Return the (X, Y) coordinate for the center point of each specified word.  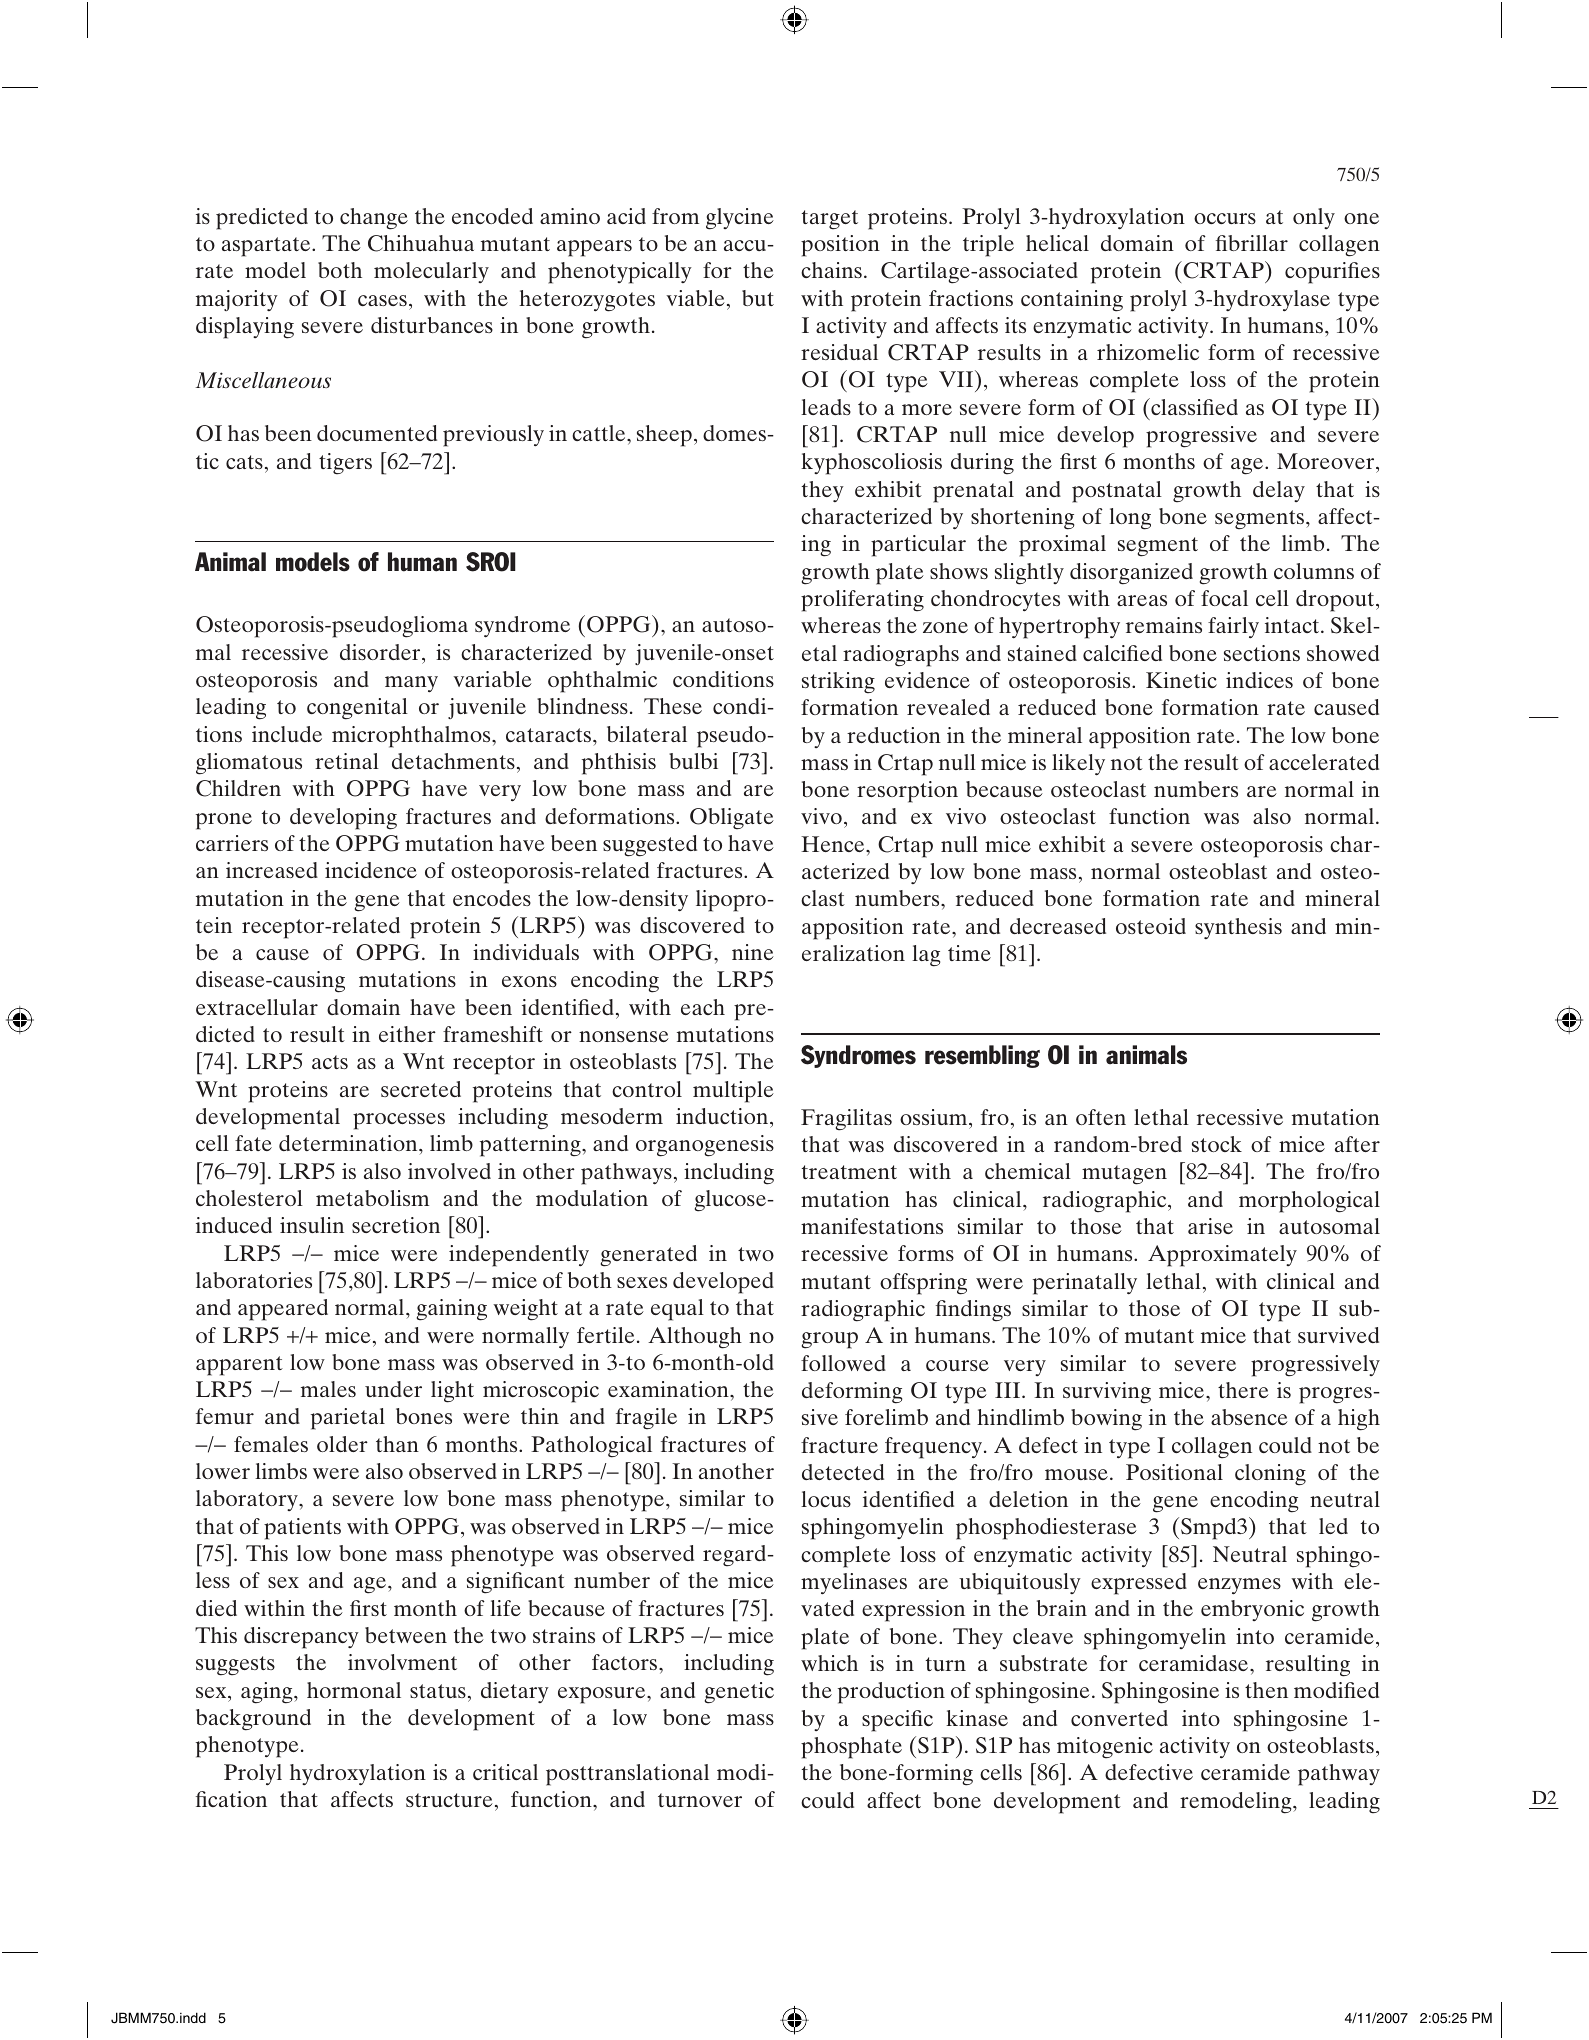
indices (1259, 680)
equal (677, 1310)
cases (382, 300)
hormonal (354, 1690)
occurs (1225, 218)
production (891, 1693)
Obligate (732, 818)
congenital (357, 709)
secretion (396, 1225)
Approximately (1222, 1256)
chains (831, 270)
